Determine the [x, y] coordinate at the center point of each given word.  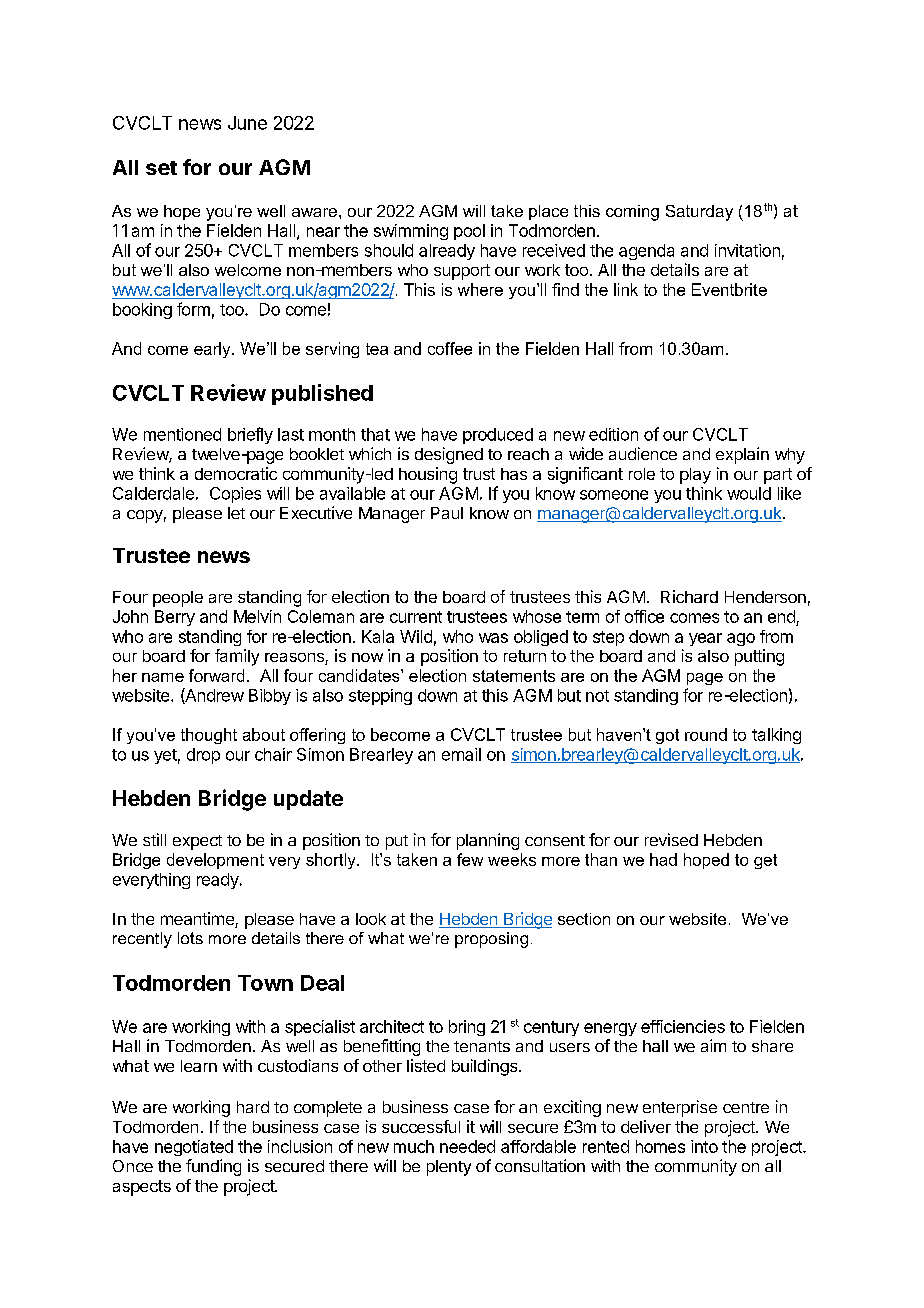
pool [469, 232]
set [161, 168]
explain [742, 455]
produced [498, 436]
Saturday [699, 213]
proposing [491, 940]
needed [467, 1146]
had [663, 859]
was [493, 638]
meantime [198, 920]
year [705, 639]
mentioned [182, 434]
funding [213, 1167]
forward [216, 675]
